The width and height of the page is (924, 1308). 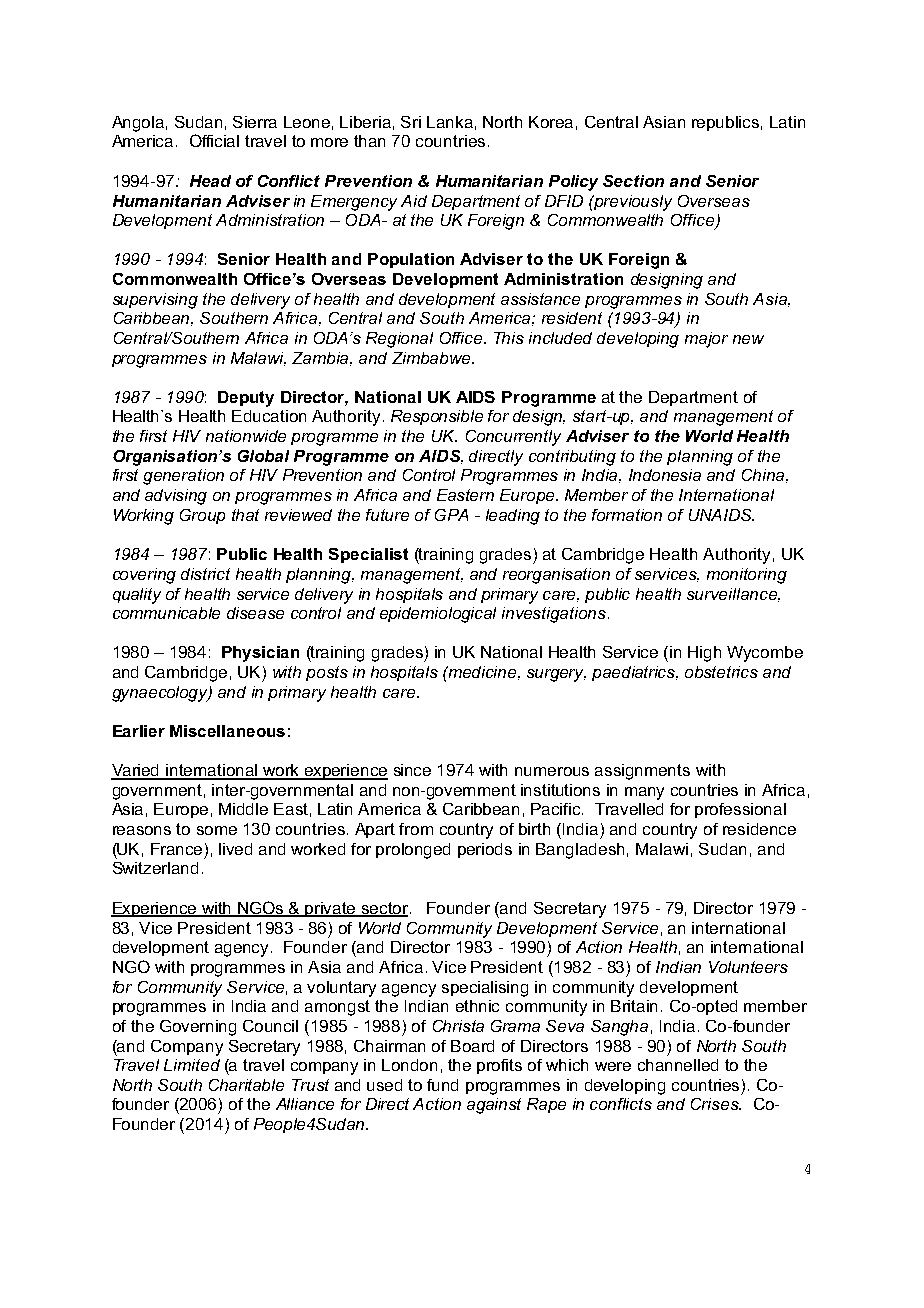 I want to click on disease, so click(x=255, y=613).
